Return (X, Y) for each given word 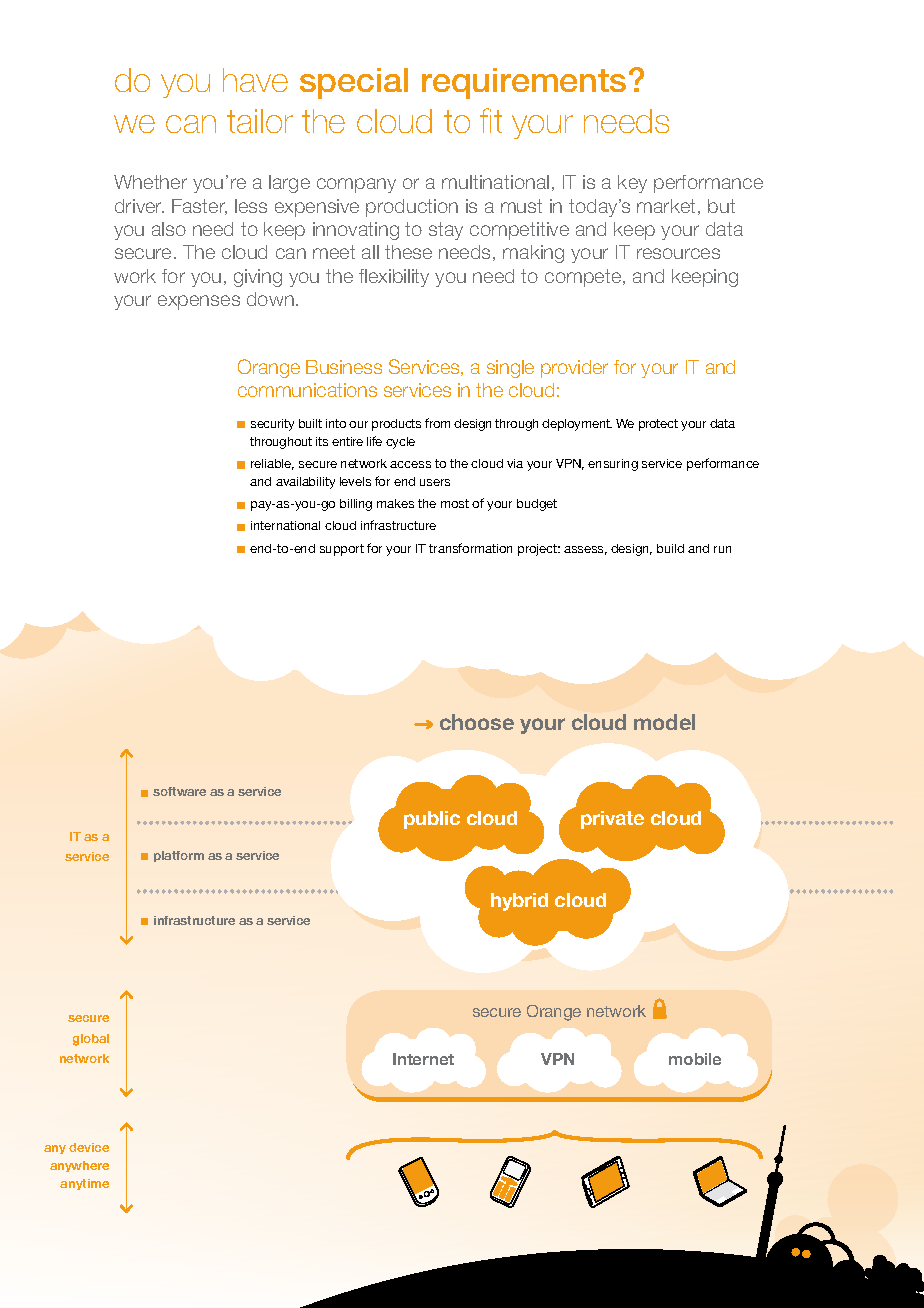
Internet (423, 1059)
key (632, 184)
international (285, 525)
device (89, 1147)
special (354, 83)
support (342, 550)
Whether (150, 182)
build (670, 548)
